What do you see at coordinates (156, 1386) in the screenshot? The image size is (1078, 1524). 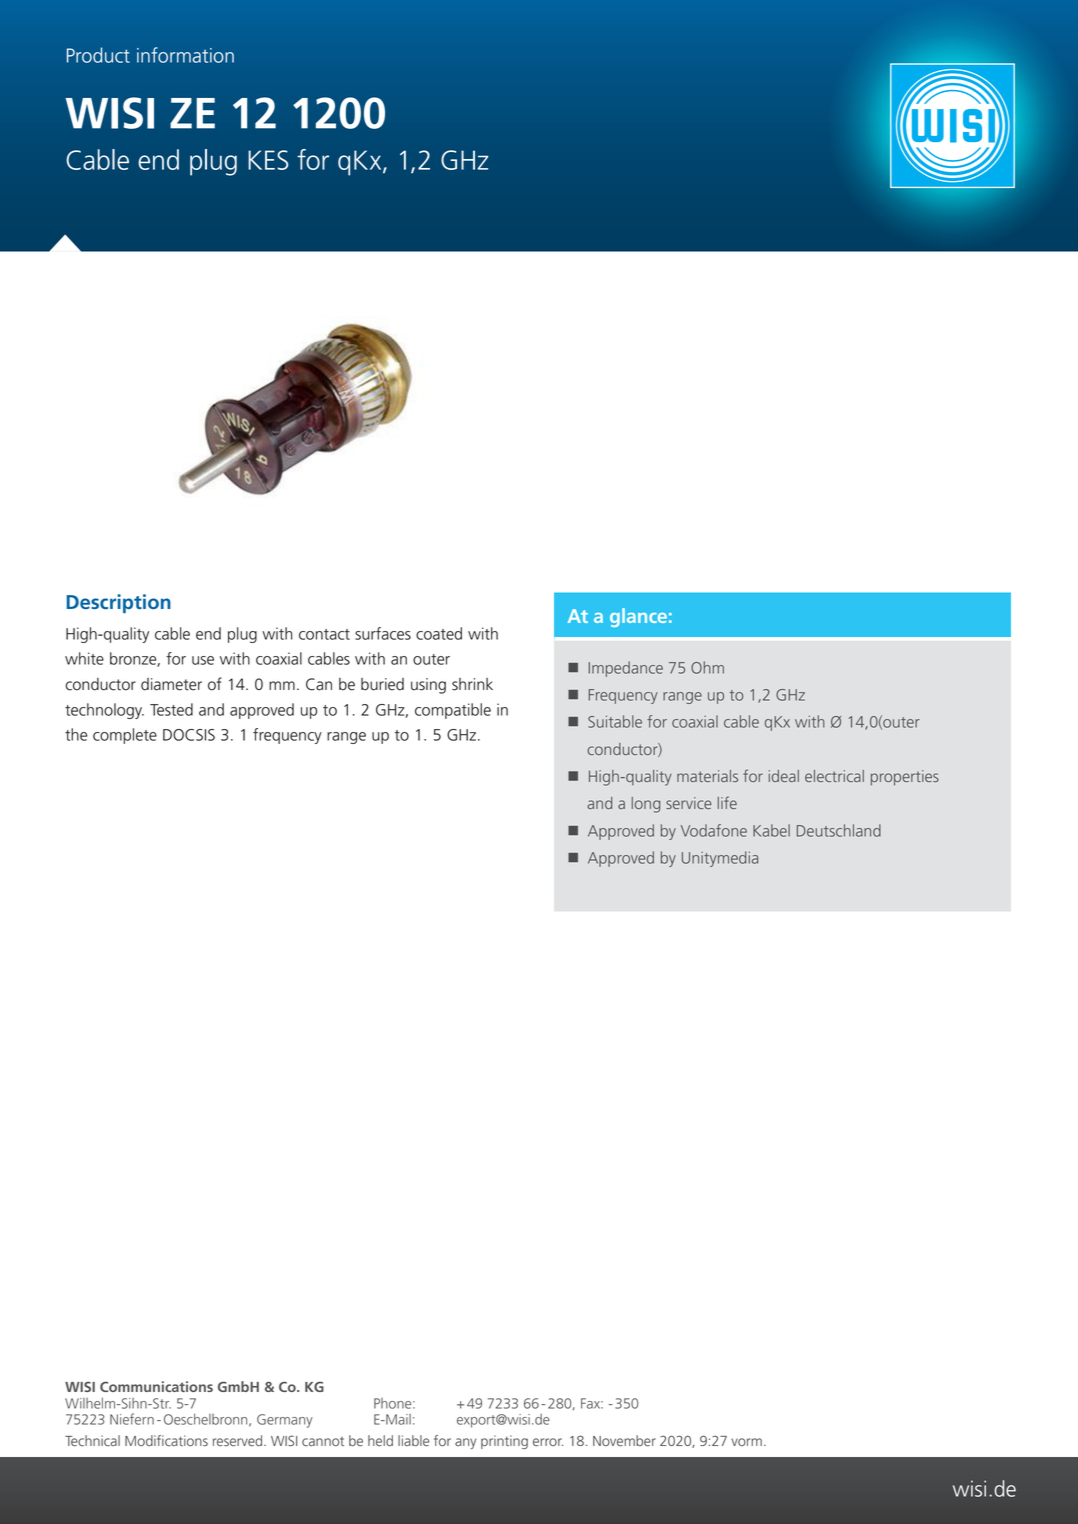 I see `Communications` at bounding box center [156, 1386].
